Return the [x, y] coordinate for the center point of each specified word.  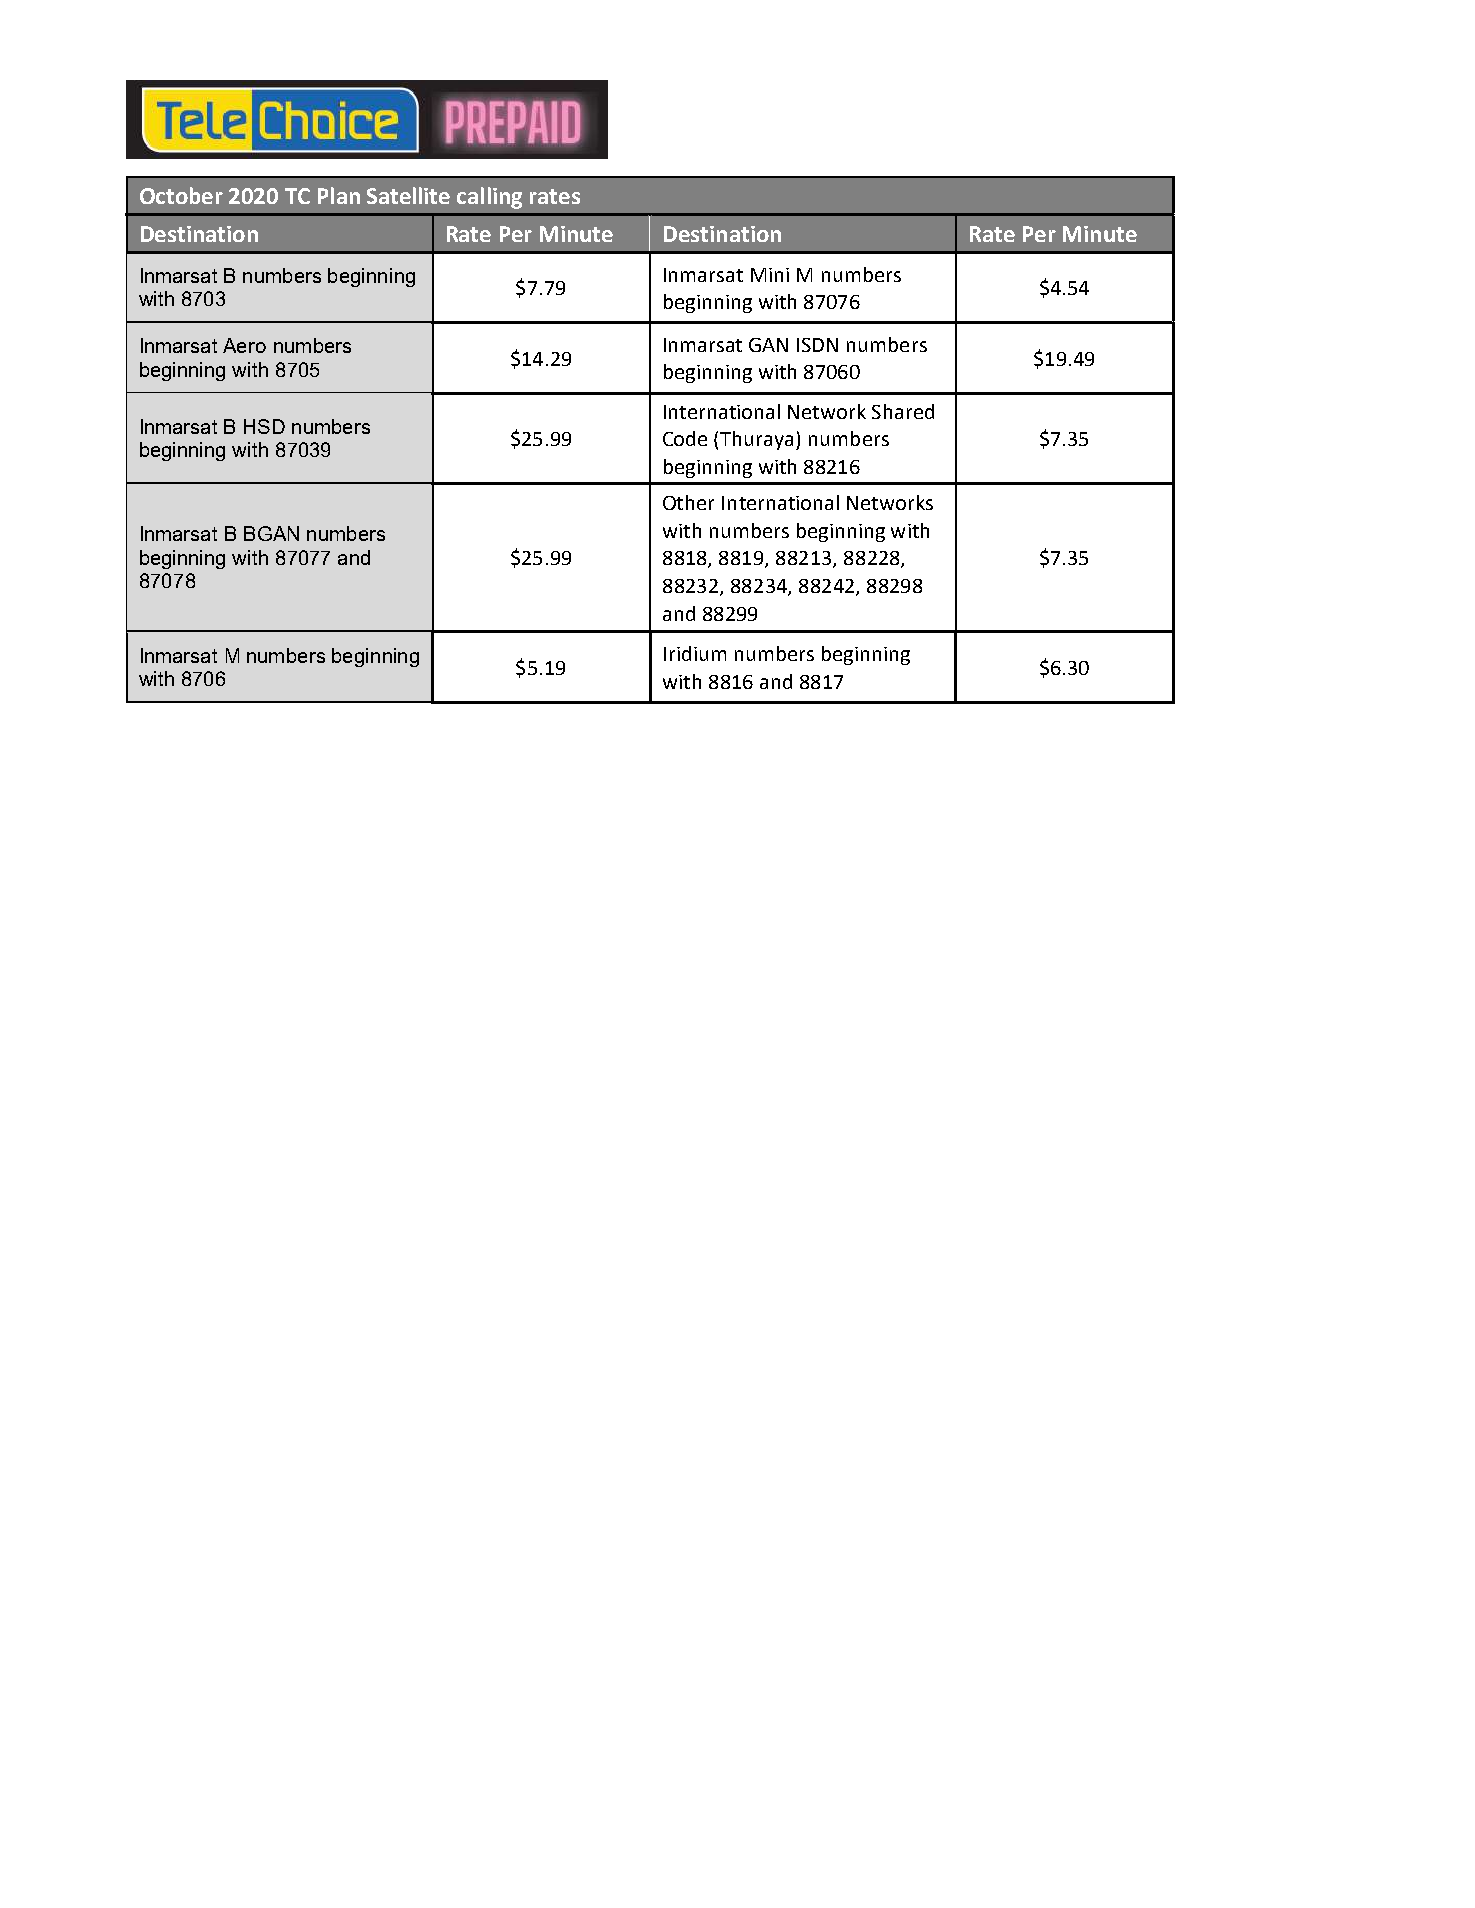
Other [688, 502]
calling [489, 198]
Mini [770, 275]
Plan [339, 195]
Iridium [695, 653]
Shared [903, 411]
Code [685, 438]
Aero [244, 345]
